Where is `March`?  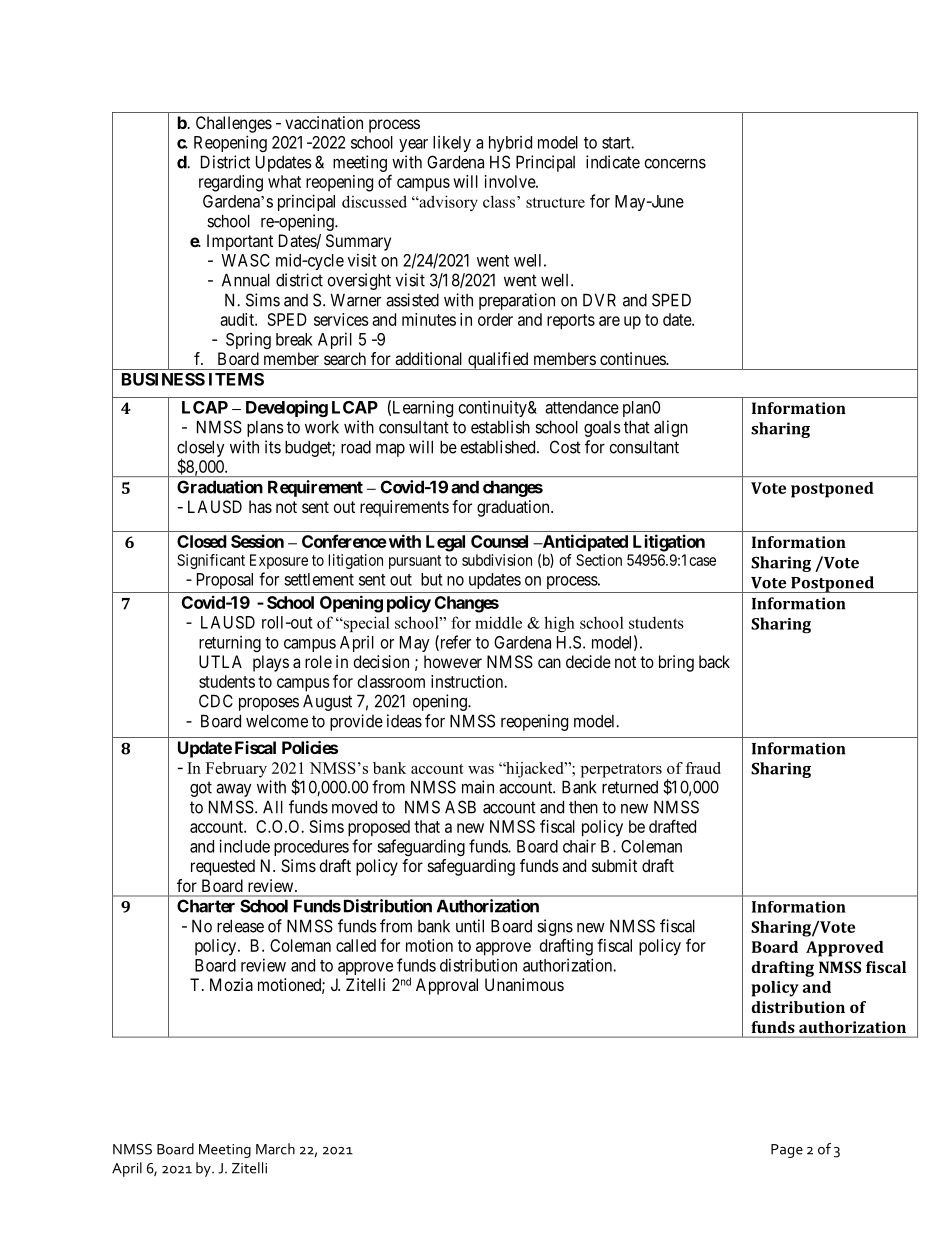 March is located at coordinates (275, 1149).
